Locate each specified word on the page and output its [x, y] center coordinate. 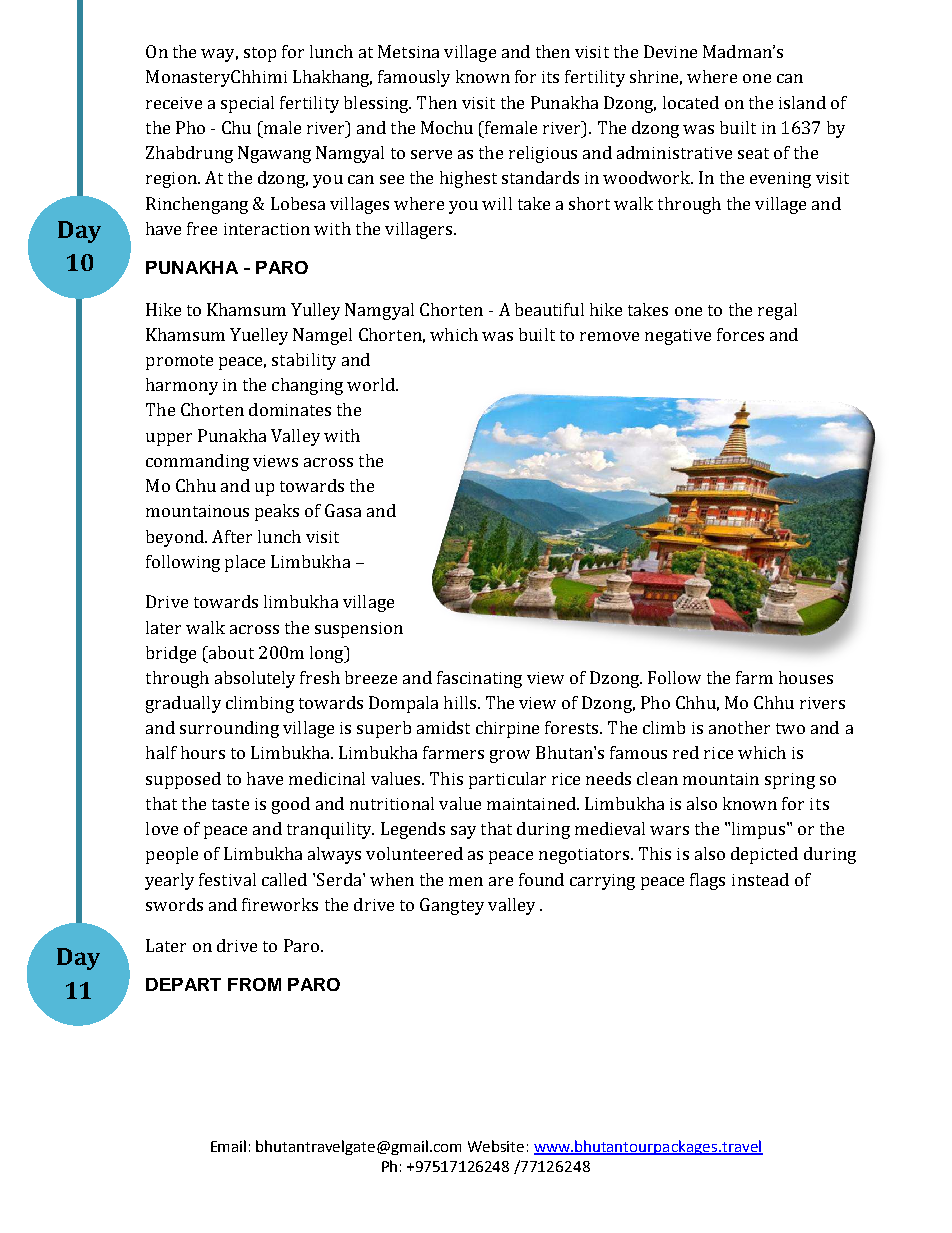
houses [806, 677]
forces [740, 334]
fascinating [479, 679]
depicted [764, 855]
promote [179, 362]
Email [228, 1146]
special [247, 104]
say [463, 832]
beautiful [549, 309]
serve [431, 154]
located [691, 102]
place [245, 563]
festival [227, 879]
